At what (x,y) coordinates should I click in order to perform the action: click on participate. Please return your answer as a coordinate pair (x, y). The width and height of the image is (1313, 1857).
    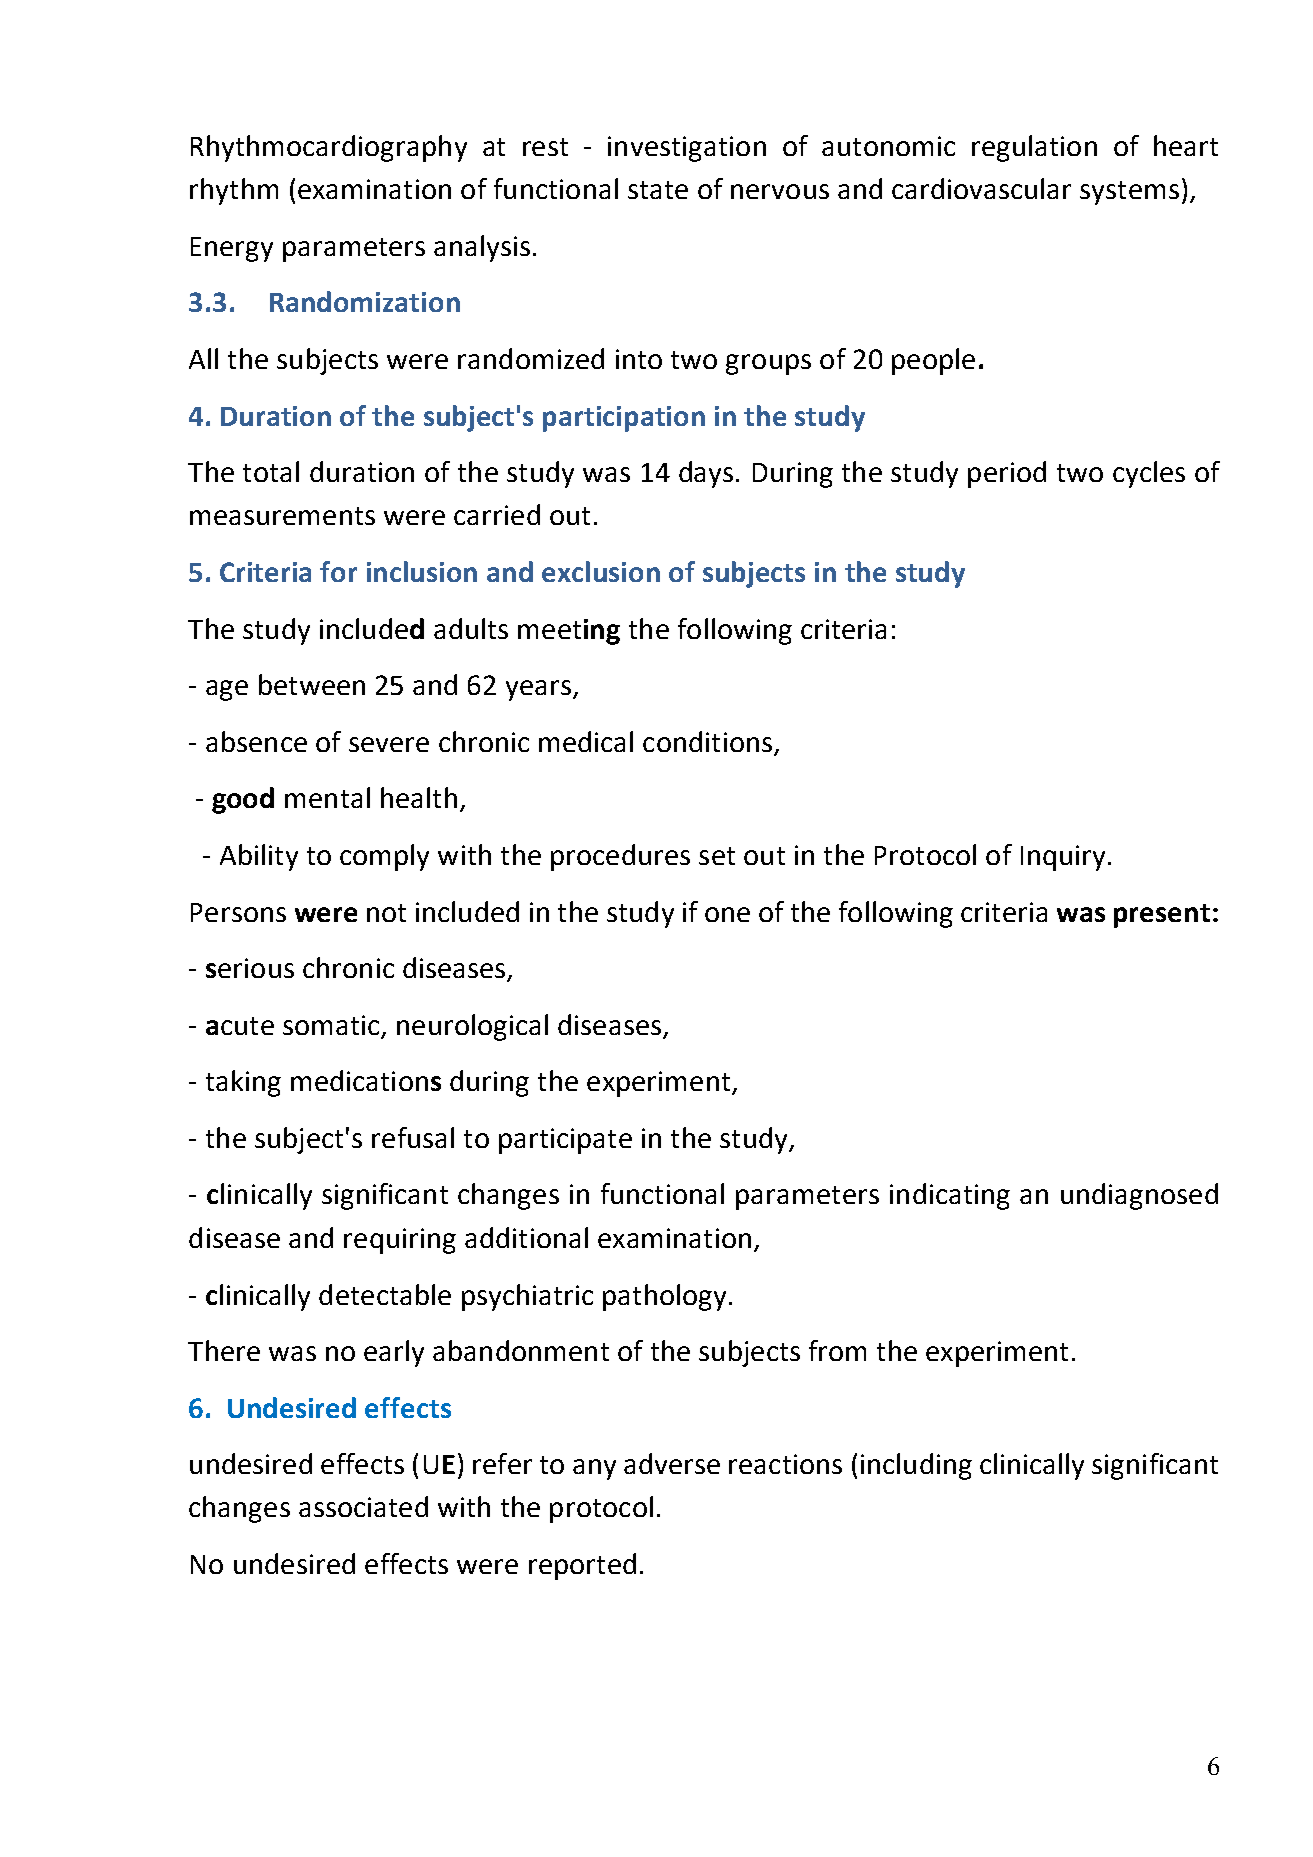
    Looking at the image, I should click on (565, 1141).
